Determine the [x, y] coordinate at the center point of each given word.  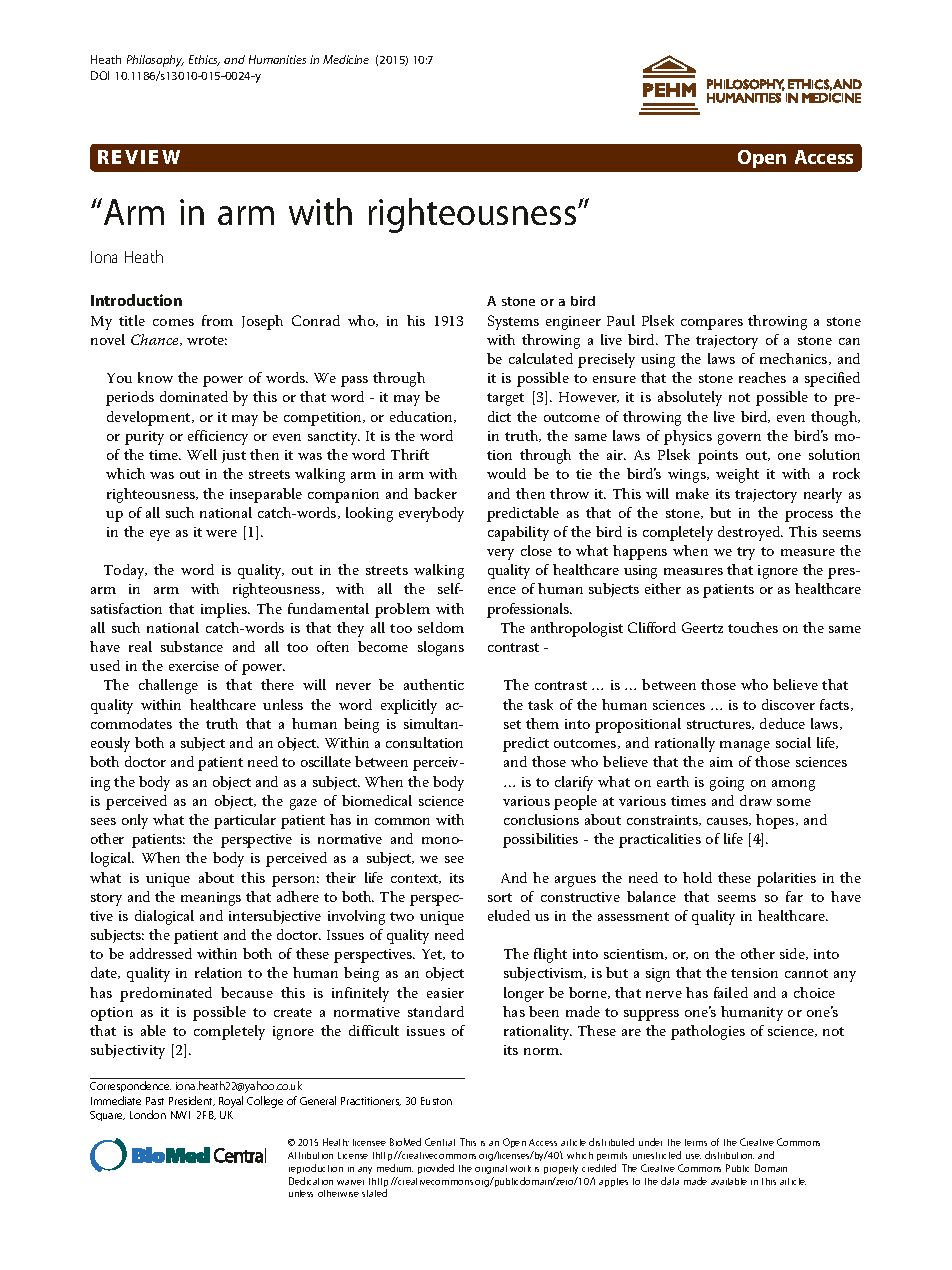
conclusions [541, 819]
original [491, 1169]
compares [712, 324]
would [506, 473]
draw [756, 800]
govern [739, 439]
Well [202, 454]
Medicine [346, 59]
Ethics [204, 60]
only [135, 821]
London [148, 1114]
